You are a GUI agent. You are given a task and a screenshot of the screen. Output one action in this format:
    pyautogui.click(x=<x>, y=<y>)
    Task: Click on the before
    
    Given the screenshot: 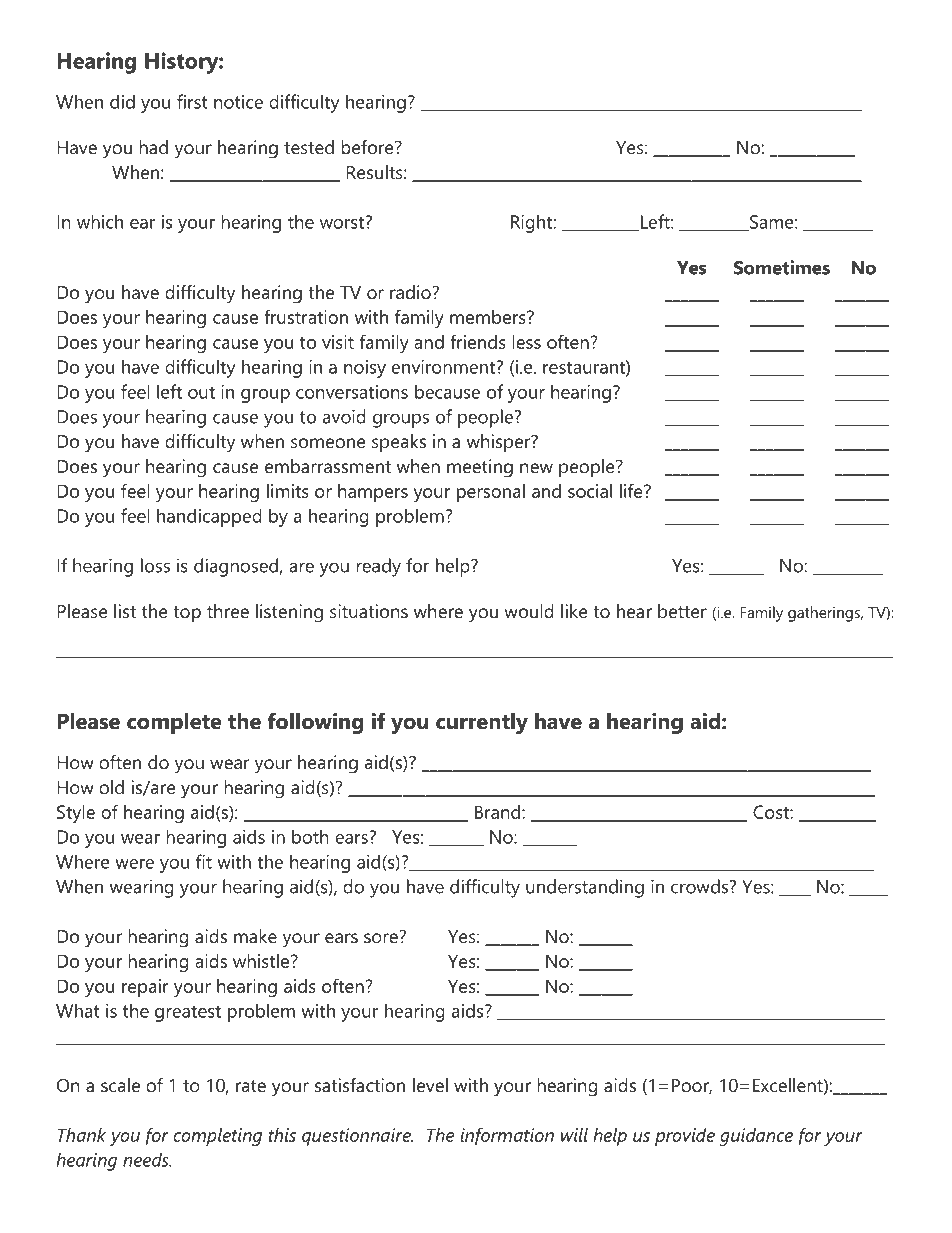 What is the action you would take?
    pyautogui.click(x=368, y=147)
